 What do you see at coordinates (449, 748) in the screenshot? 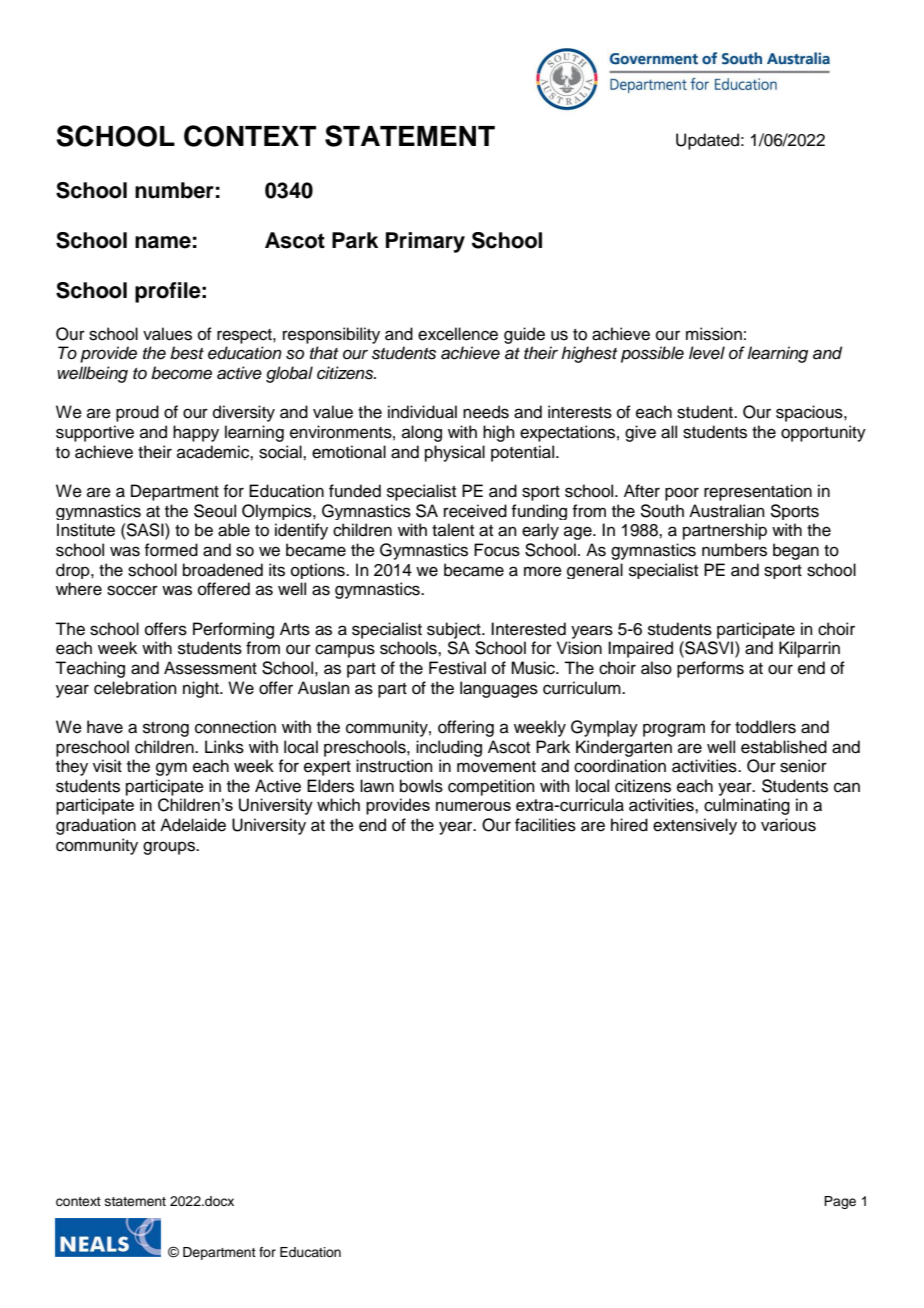
I see `including` at bounding box center [449, 748].
